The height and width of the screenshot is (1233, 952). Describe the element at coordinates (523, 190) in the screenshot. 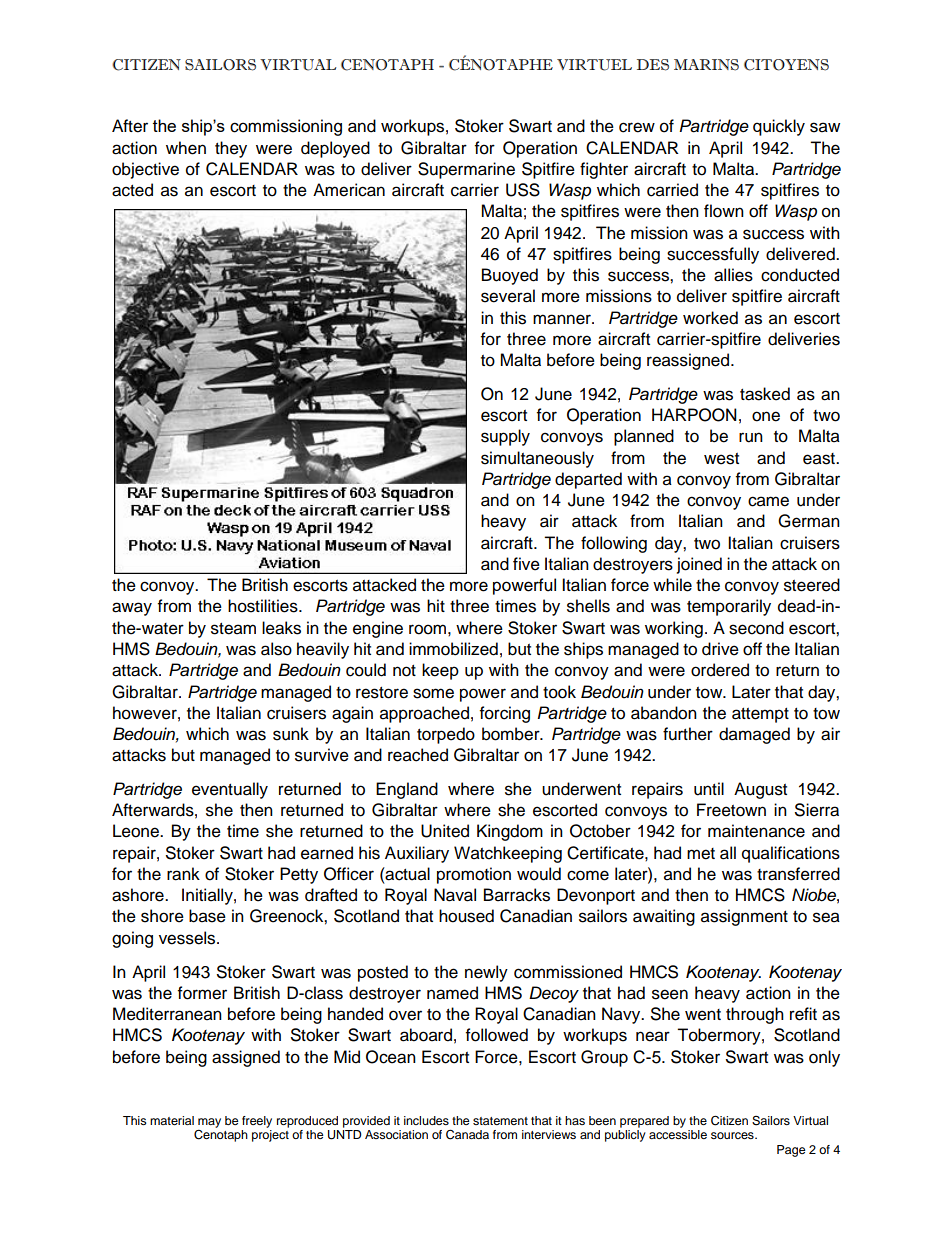

I see `USS` at that location.
